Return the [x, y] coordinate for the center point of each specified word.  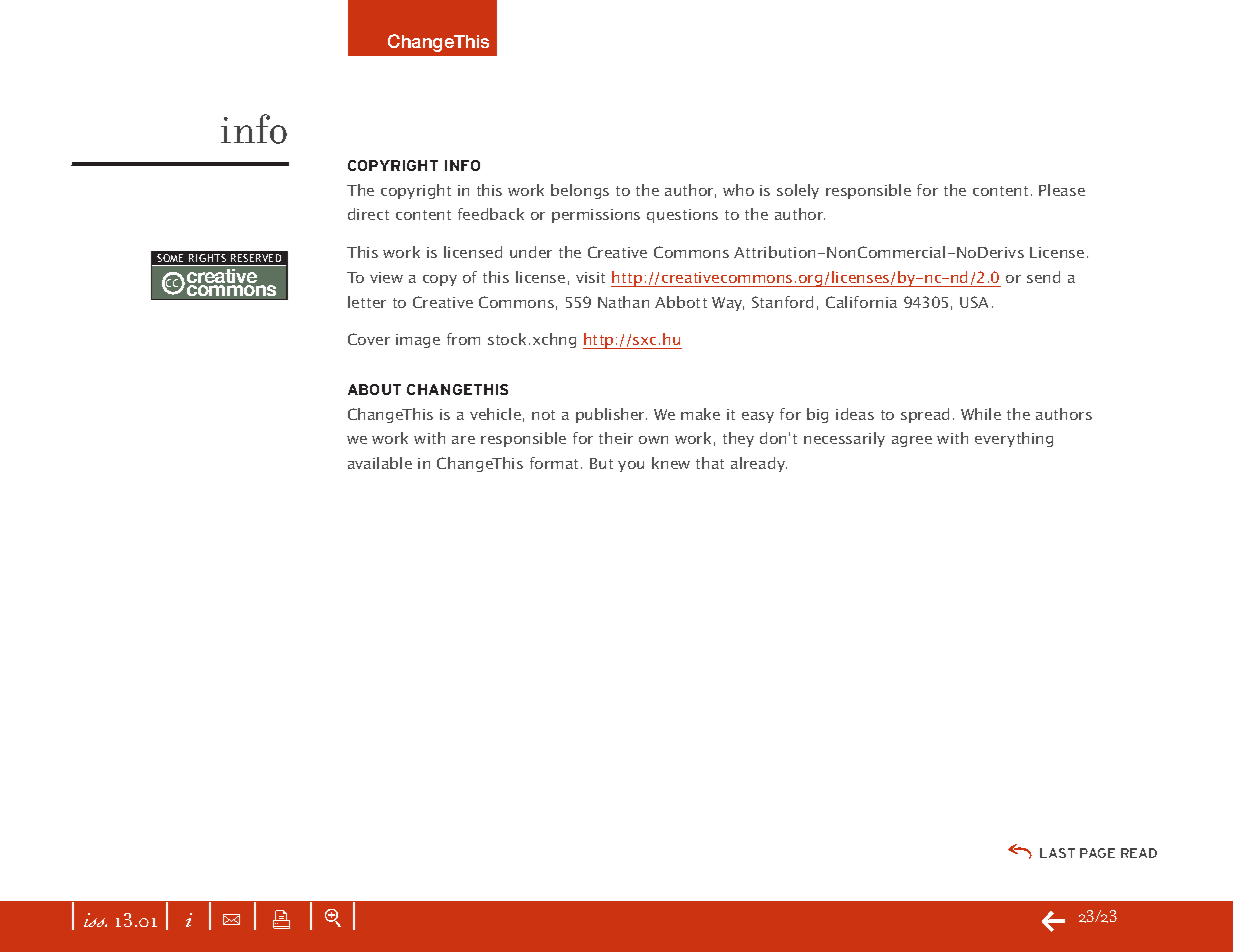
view [386, 277]
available [380, 463]
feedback [491, 214]
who [738, 190]
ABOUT [374, 389]
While [981, 414]
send [1043, 277]
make [700, 414]
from [463, 339]
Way [728, 304]
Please [1062, 190]
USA [974, 302]
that [710, 463]
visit [590, 277]
